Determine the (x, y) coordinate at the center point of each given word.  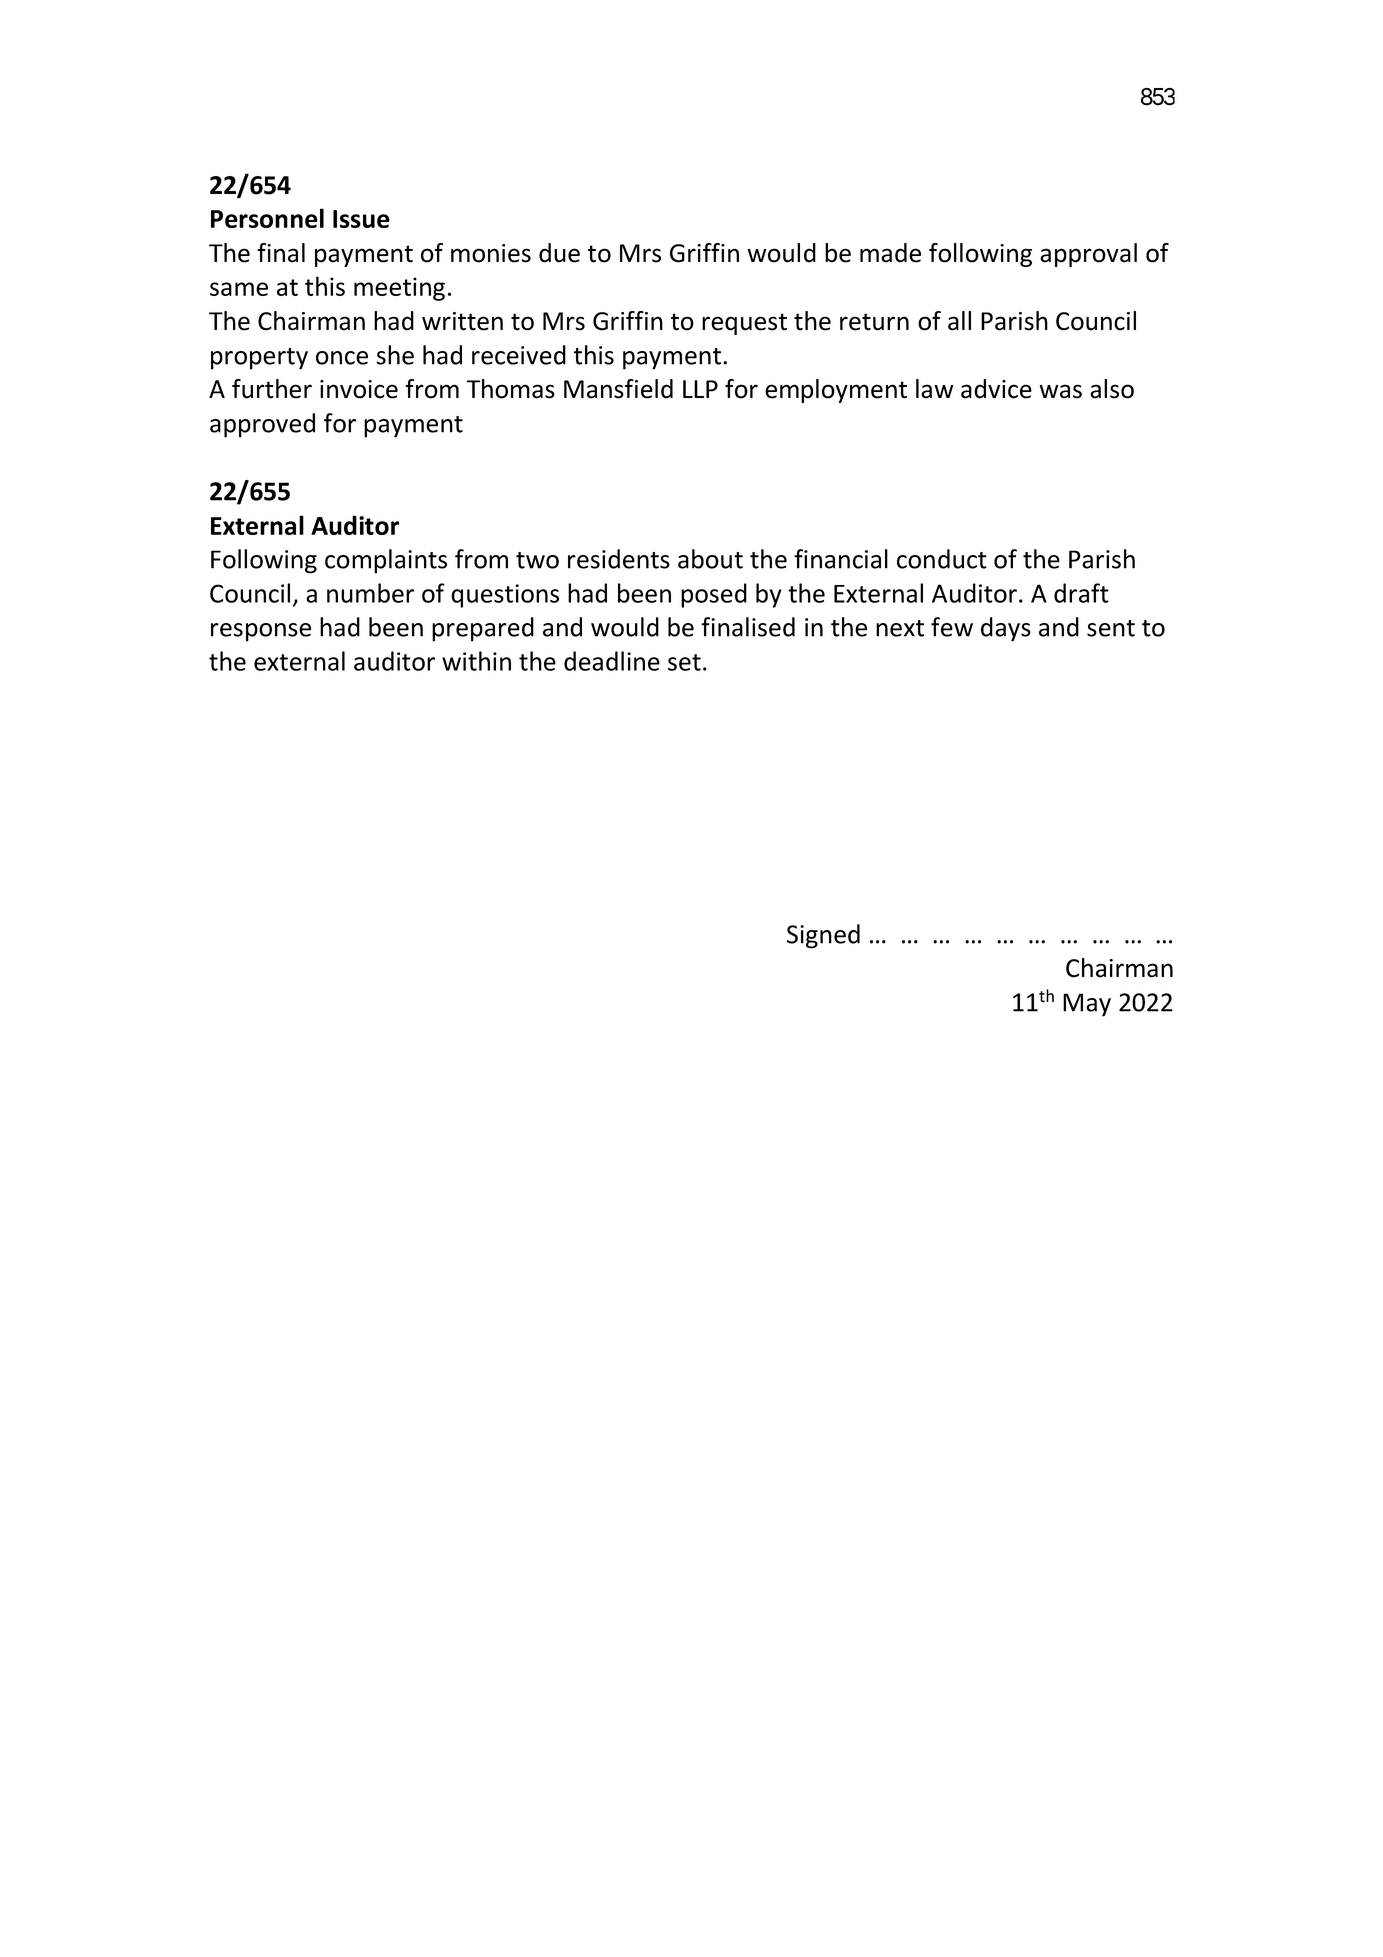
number (370, 593)
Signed (823, 936)
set (684, 662)
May (1087, 1005)
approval (1088, 255)
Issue (361, 219)
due (559, 253)
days (1006, 629)
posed (714, 595)
